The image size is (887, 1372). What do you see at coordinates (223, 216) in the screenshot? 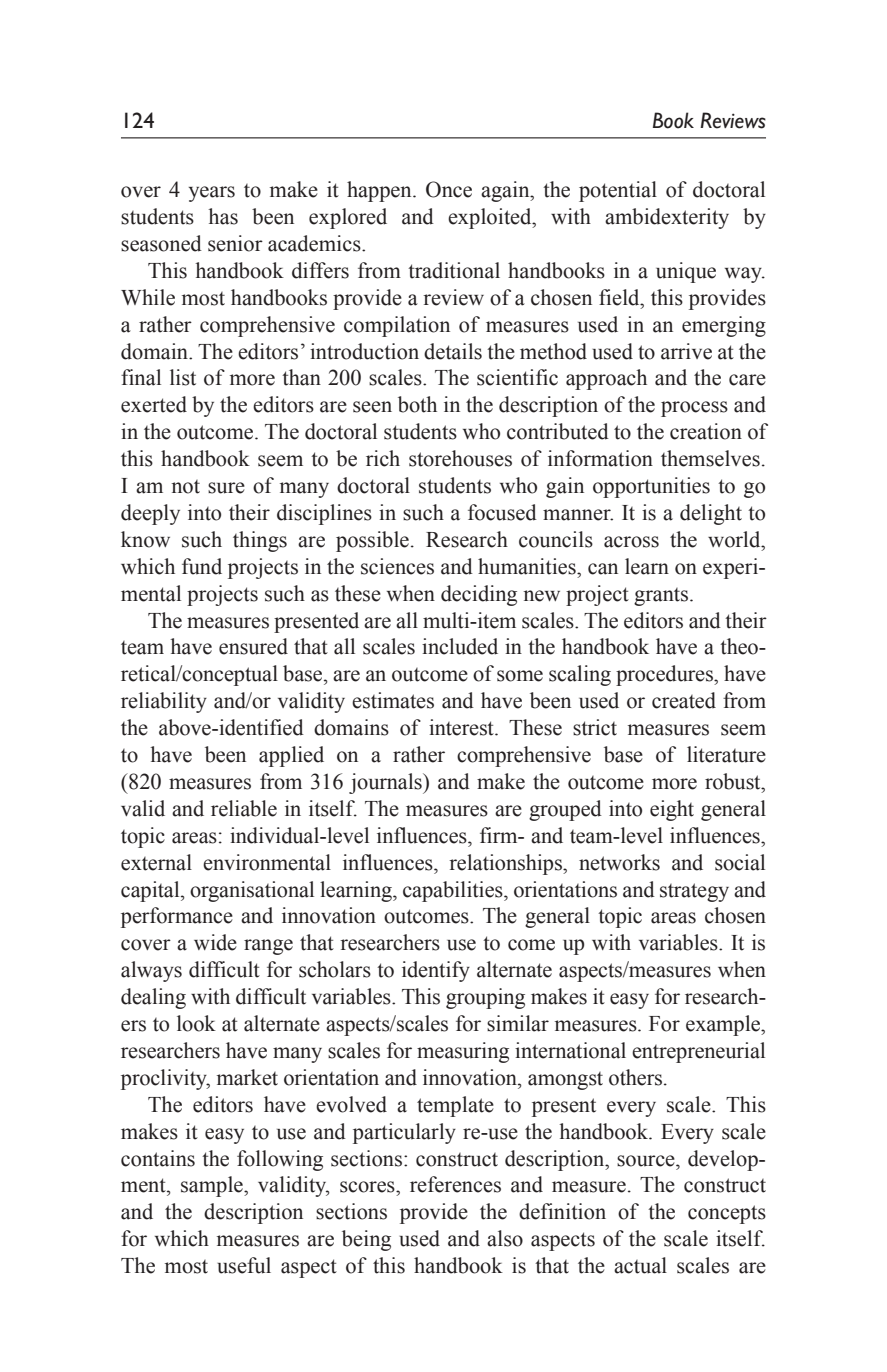
I see `has` at bounding box center [223, 216].
